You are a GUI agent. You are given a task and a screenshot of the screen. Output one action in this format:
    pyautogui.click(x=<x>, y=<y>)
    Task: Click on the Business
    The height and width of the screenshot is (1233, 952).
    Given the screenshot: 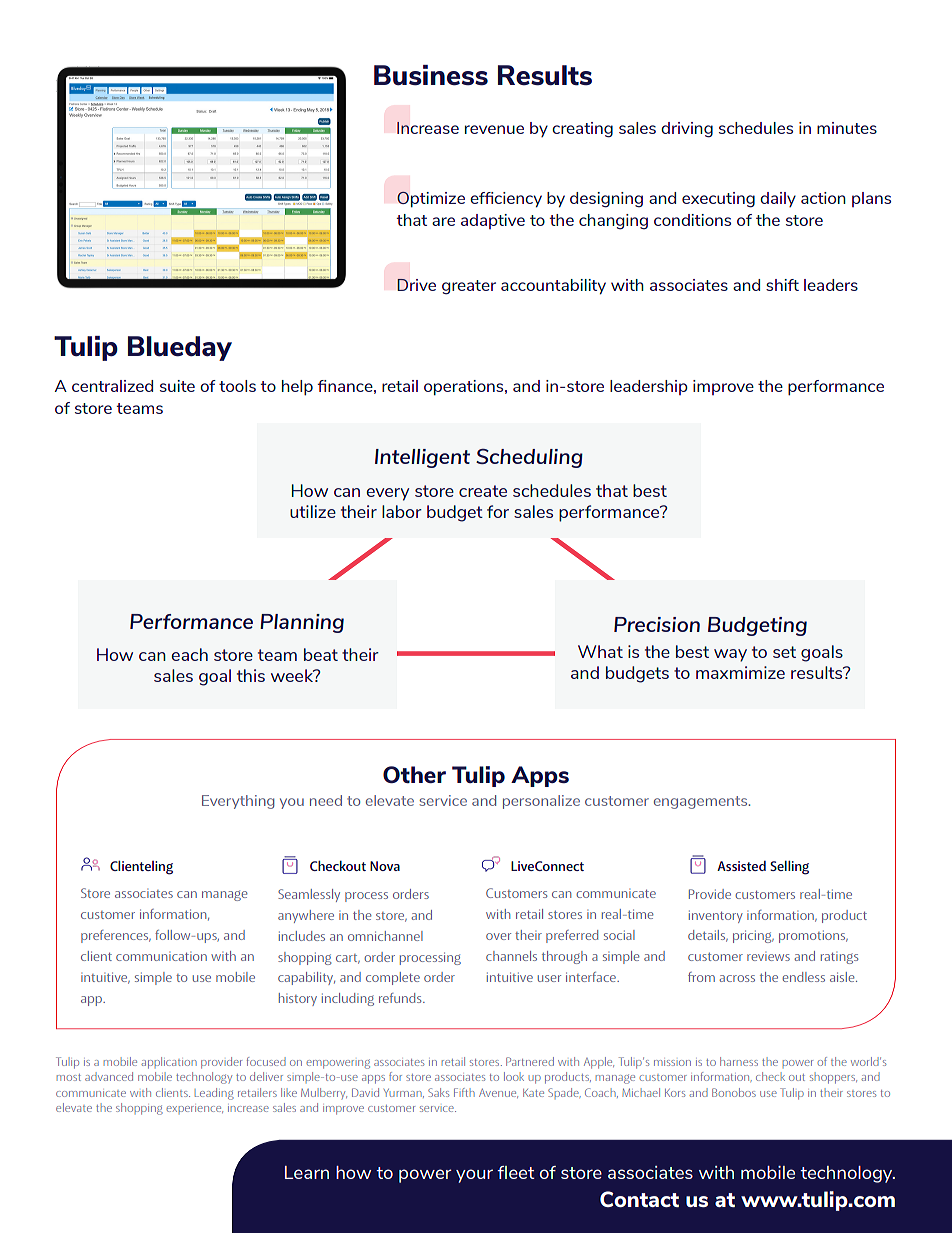 What is the action you would take?
    pyautogui.click(x=431, y=75)
